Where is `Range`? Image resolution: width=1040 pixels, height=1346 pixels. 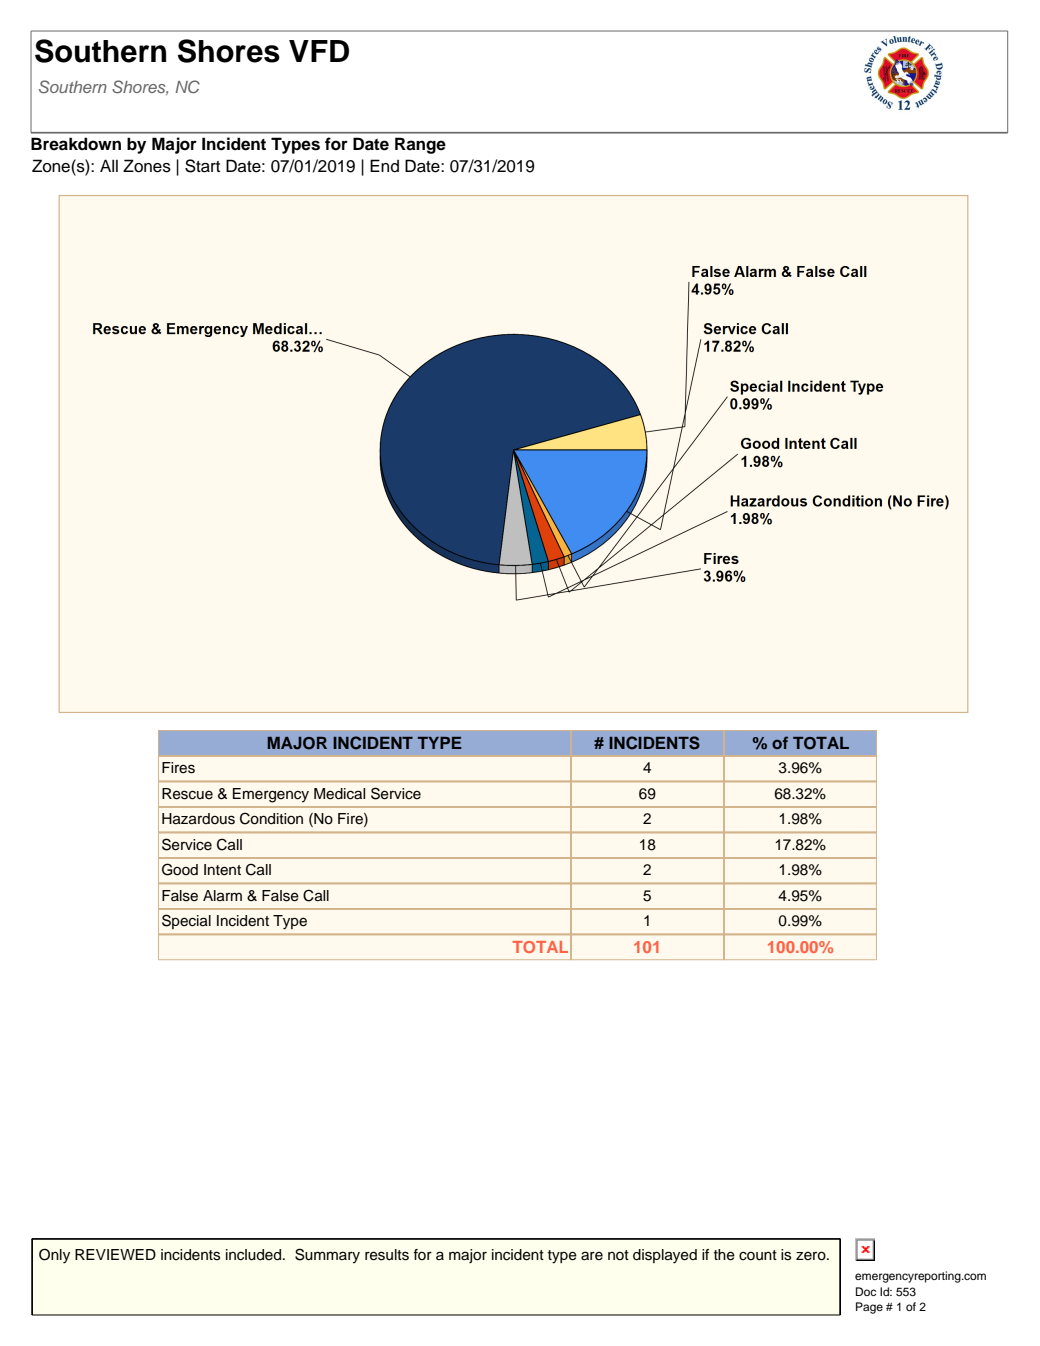
Range is located at coordinates (420, 145).
